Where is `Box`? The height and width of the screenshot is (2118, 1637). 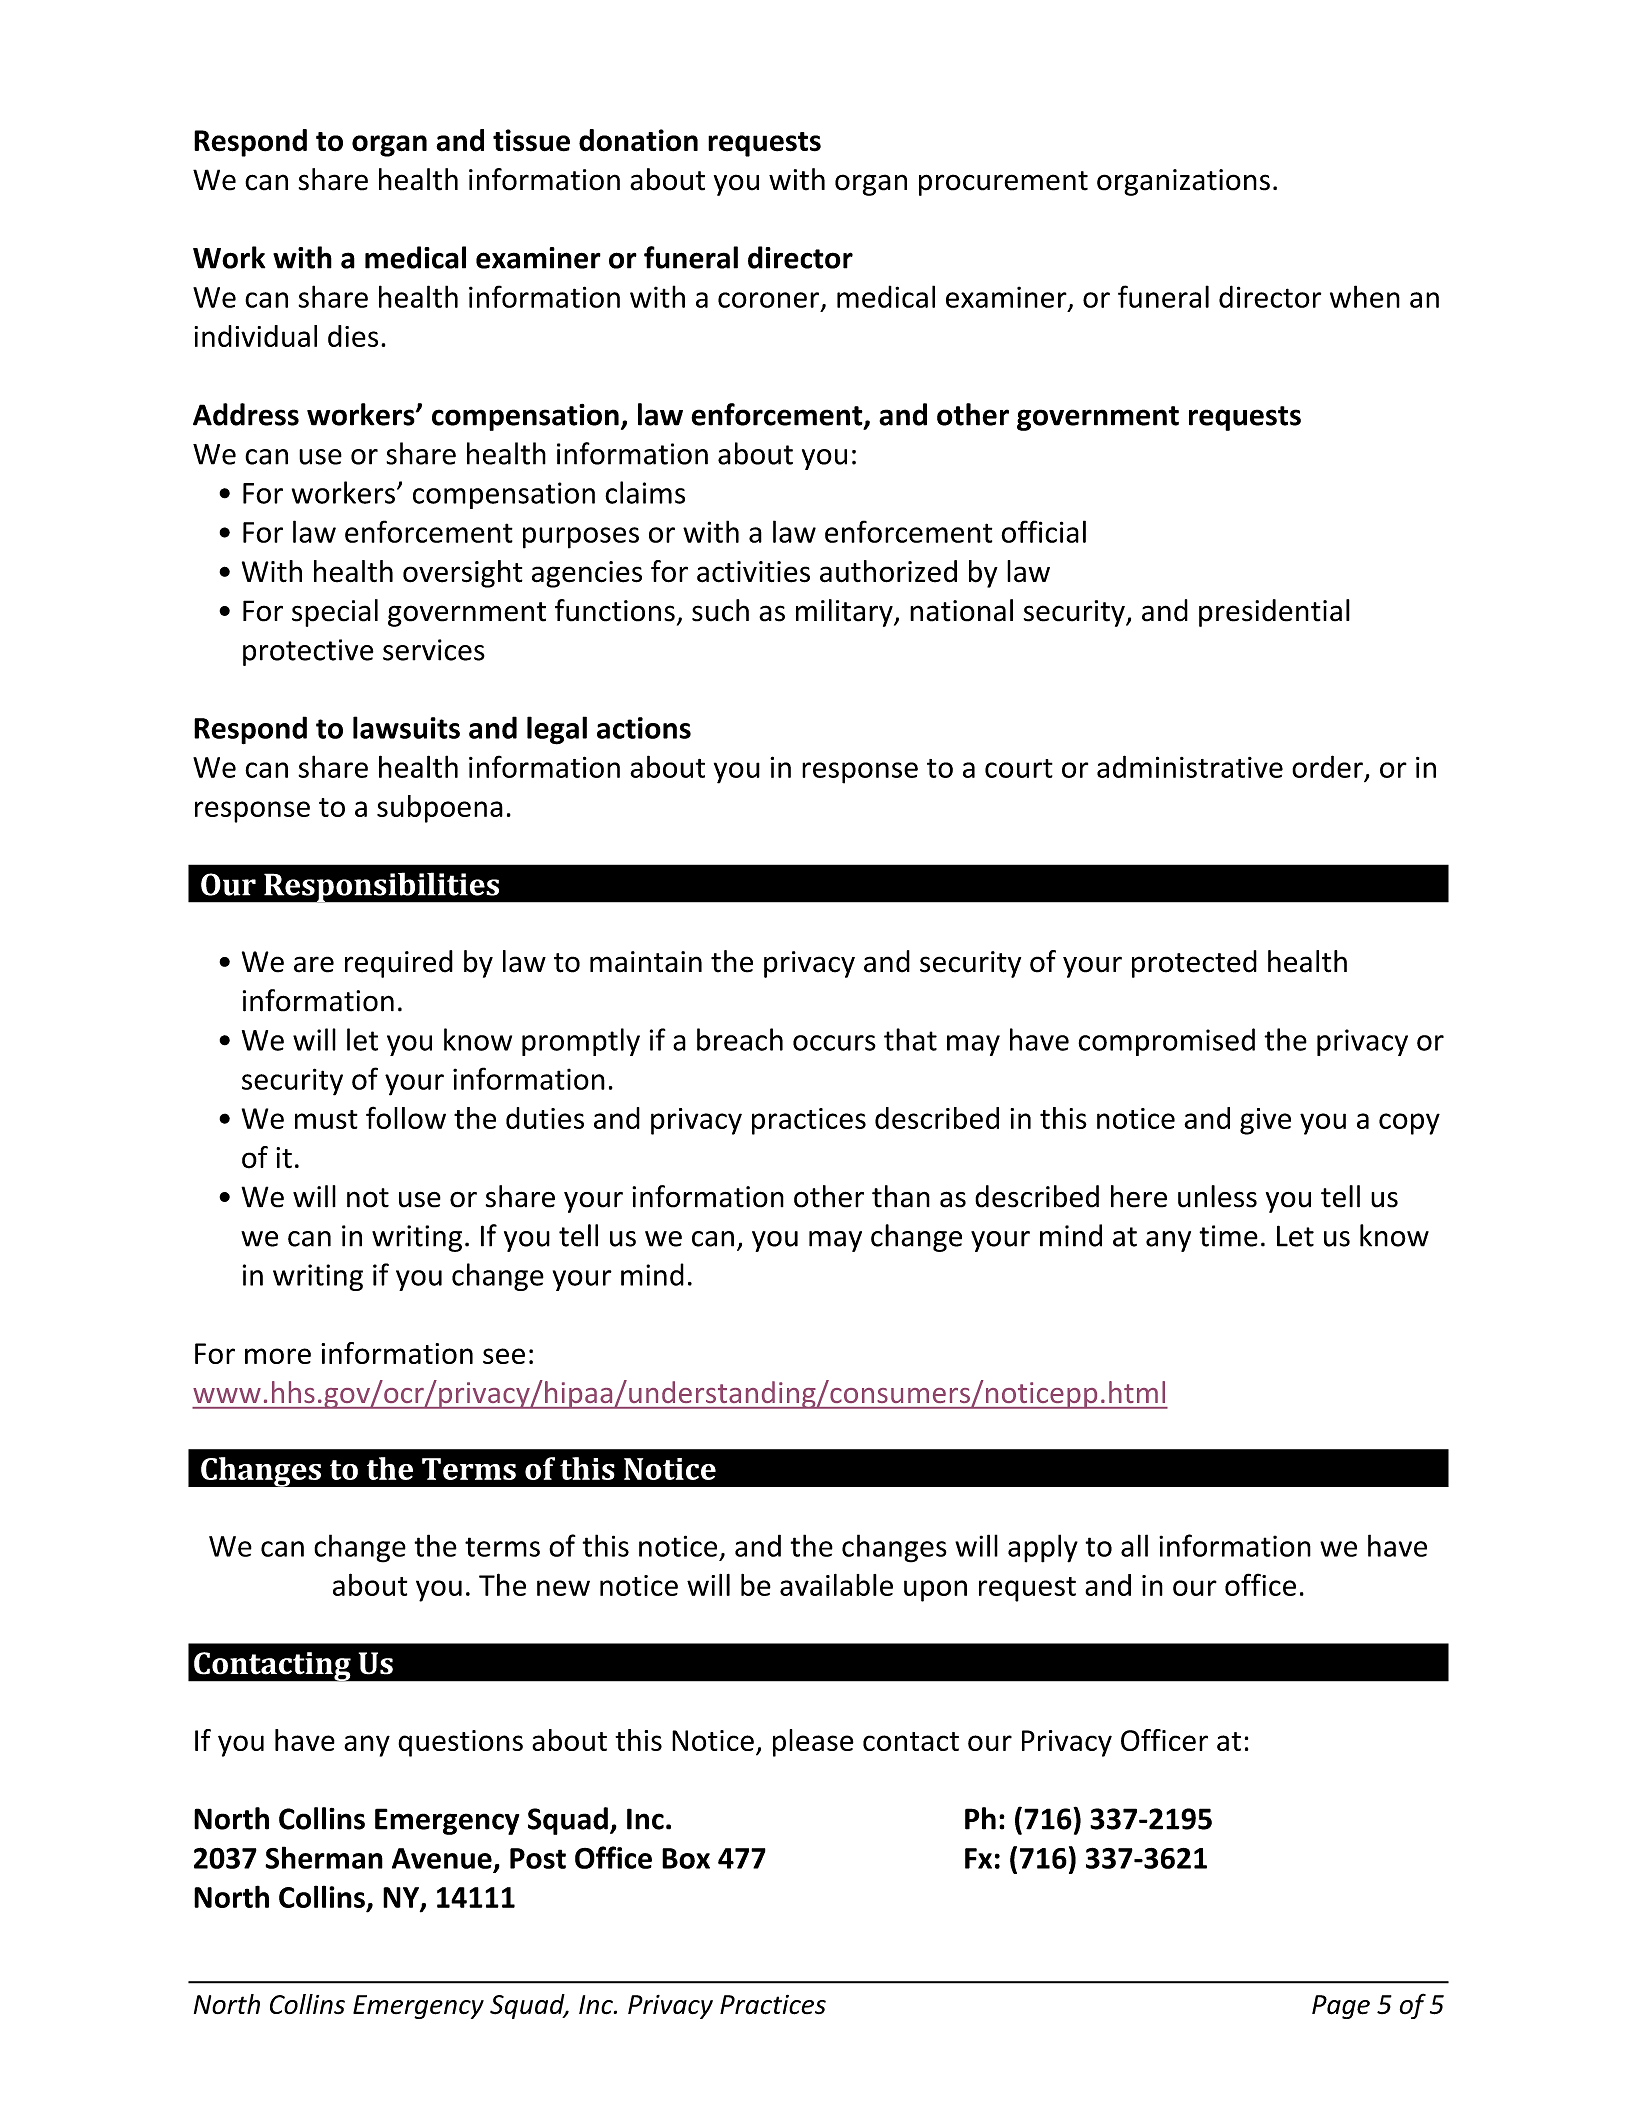
Box is located at coordinates (686, 1858).
